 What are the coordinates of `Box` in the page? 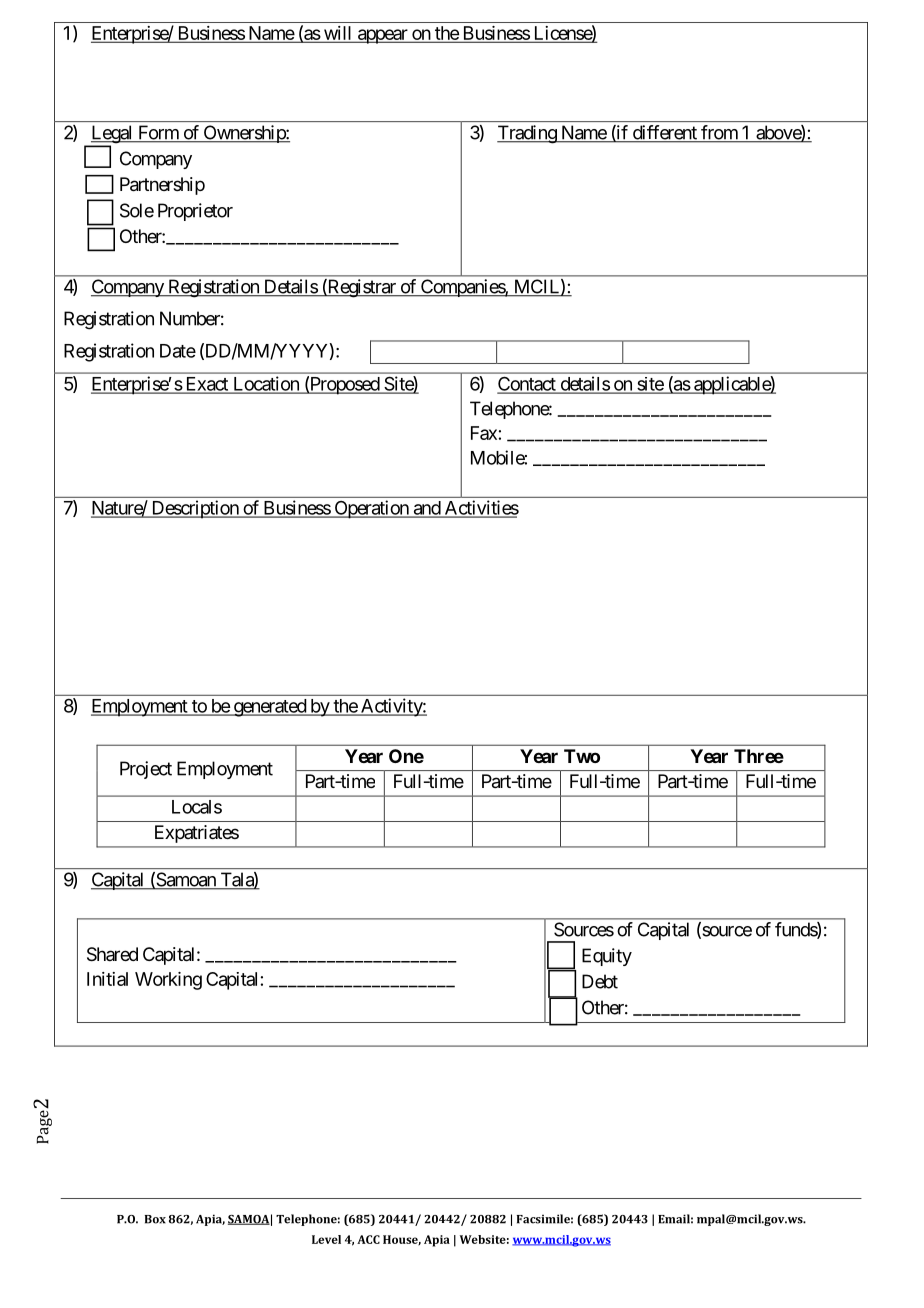 It's located at (155, 1219).
